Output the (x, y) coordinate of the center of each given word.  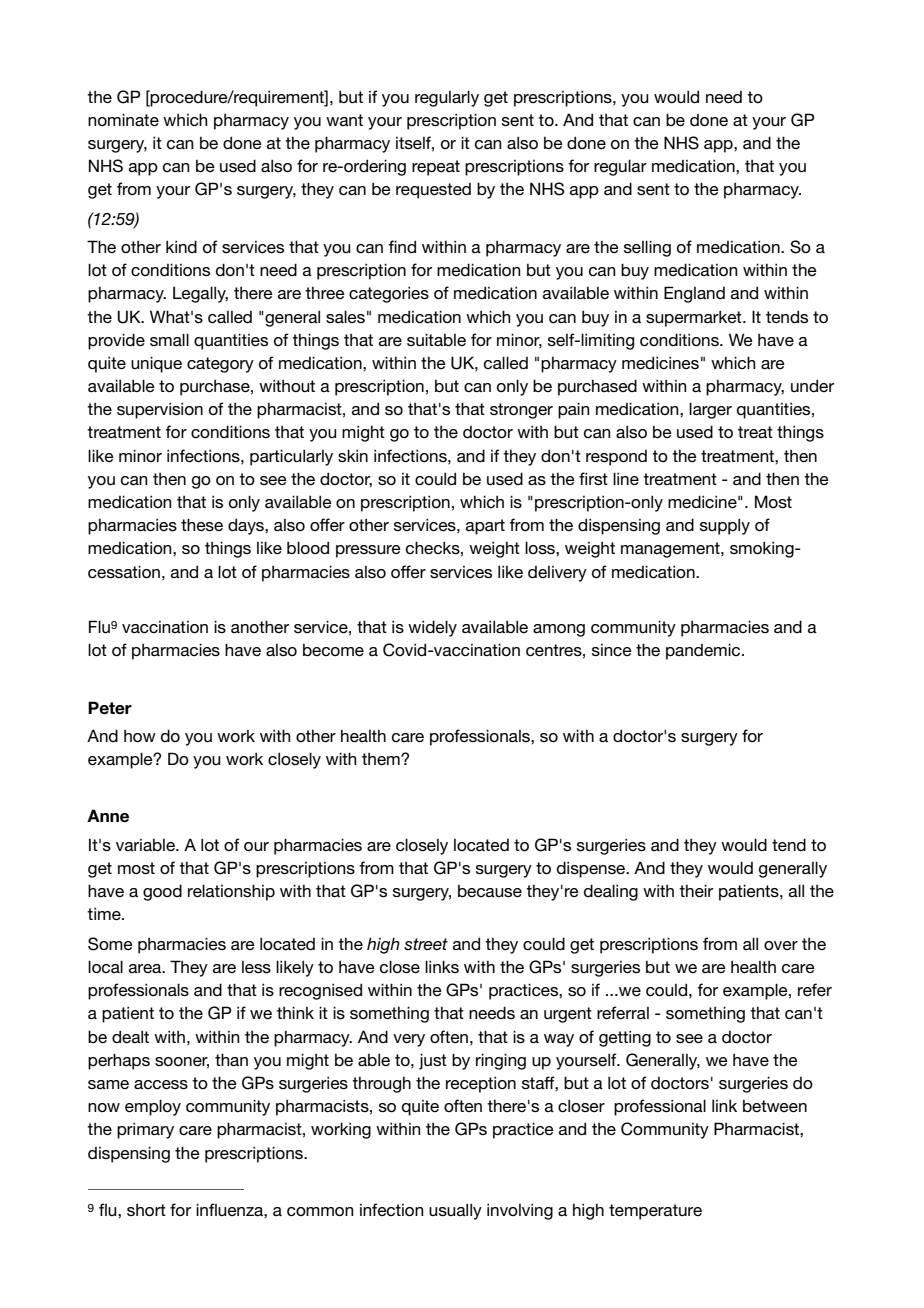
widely (432, 628)
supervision (160, 410)
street (426, 944)
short (146, 1210)
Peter (110, 708)
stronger (521, 411)
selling (647, 248)
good (162, 892)
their (696, 890)
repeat (436, 168)
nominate (123, 119)
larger (710, 410)
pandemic (704, 651)
